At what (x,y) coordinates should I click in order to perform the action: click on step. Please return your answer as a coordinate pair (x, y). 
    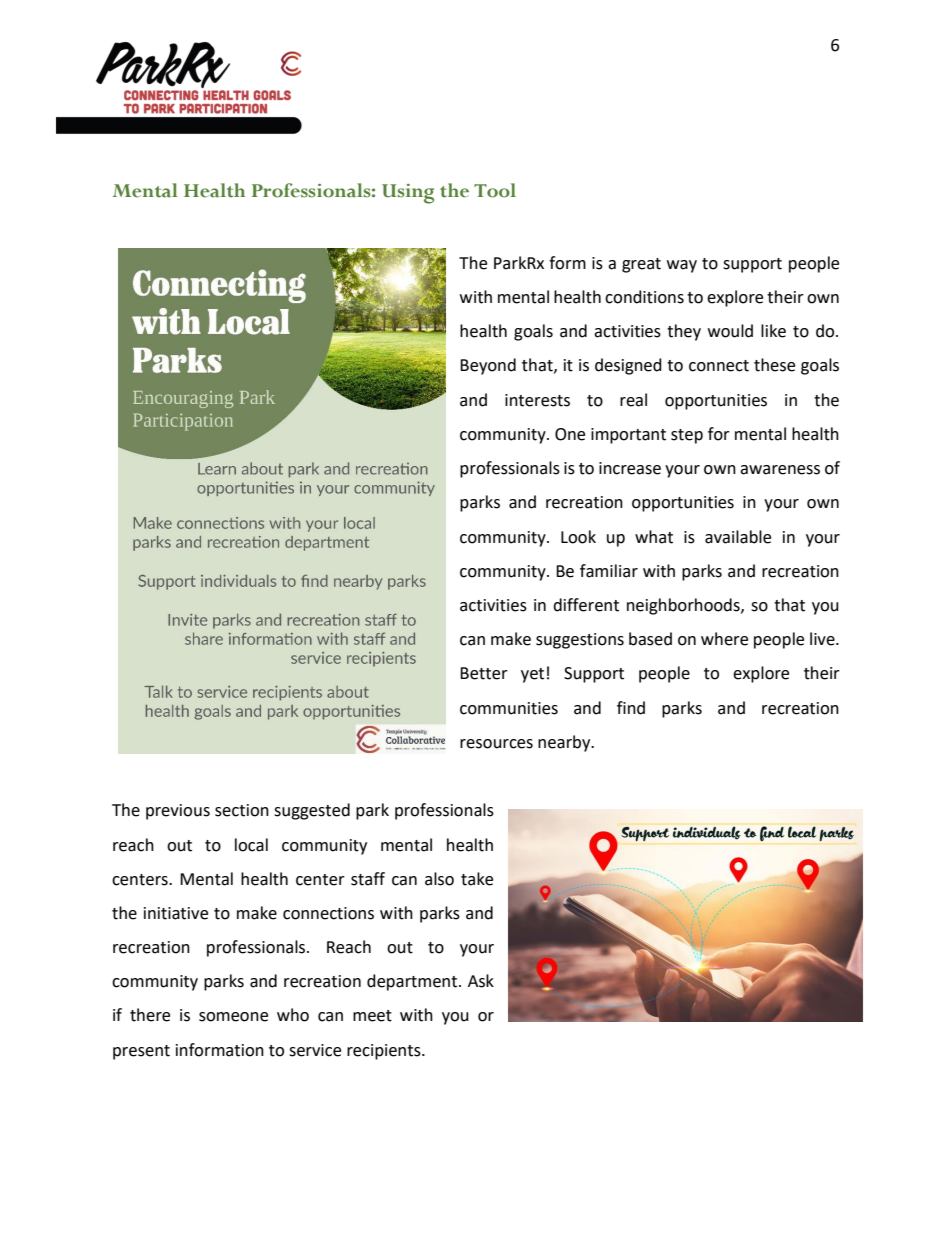
    Looking at the image, I should click on (687, 436).
